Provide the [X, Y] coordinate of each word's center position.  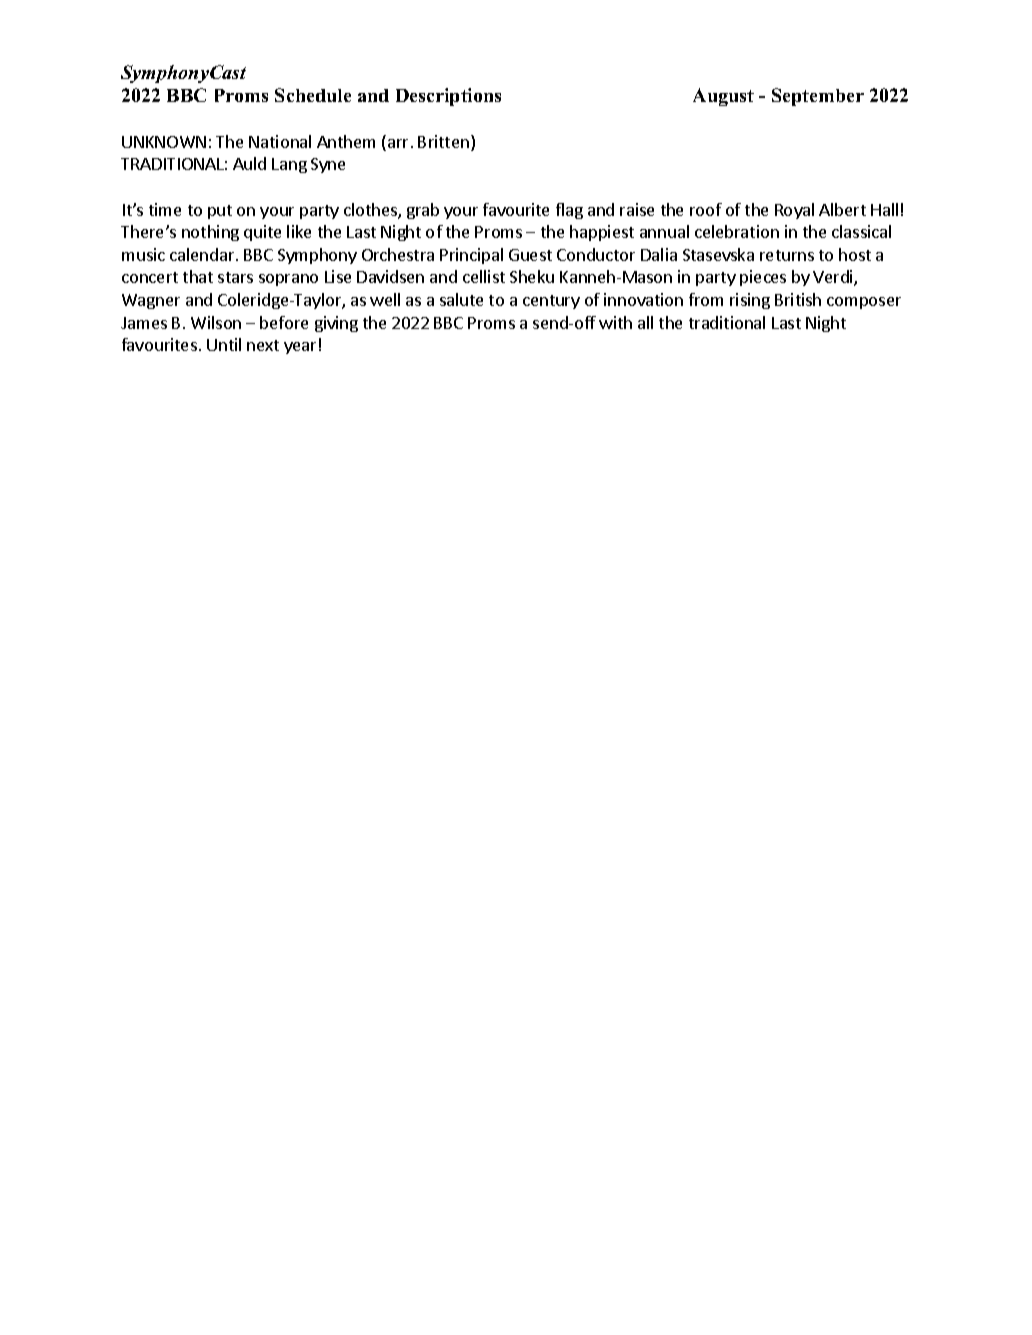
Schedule [313, 95]
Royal [794, 211]
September [818, 97]
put [220, 212]
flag [569, 211]
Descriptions [448, 97]
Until [224, 344]
